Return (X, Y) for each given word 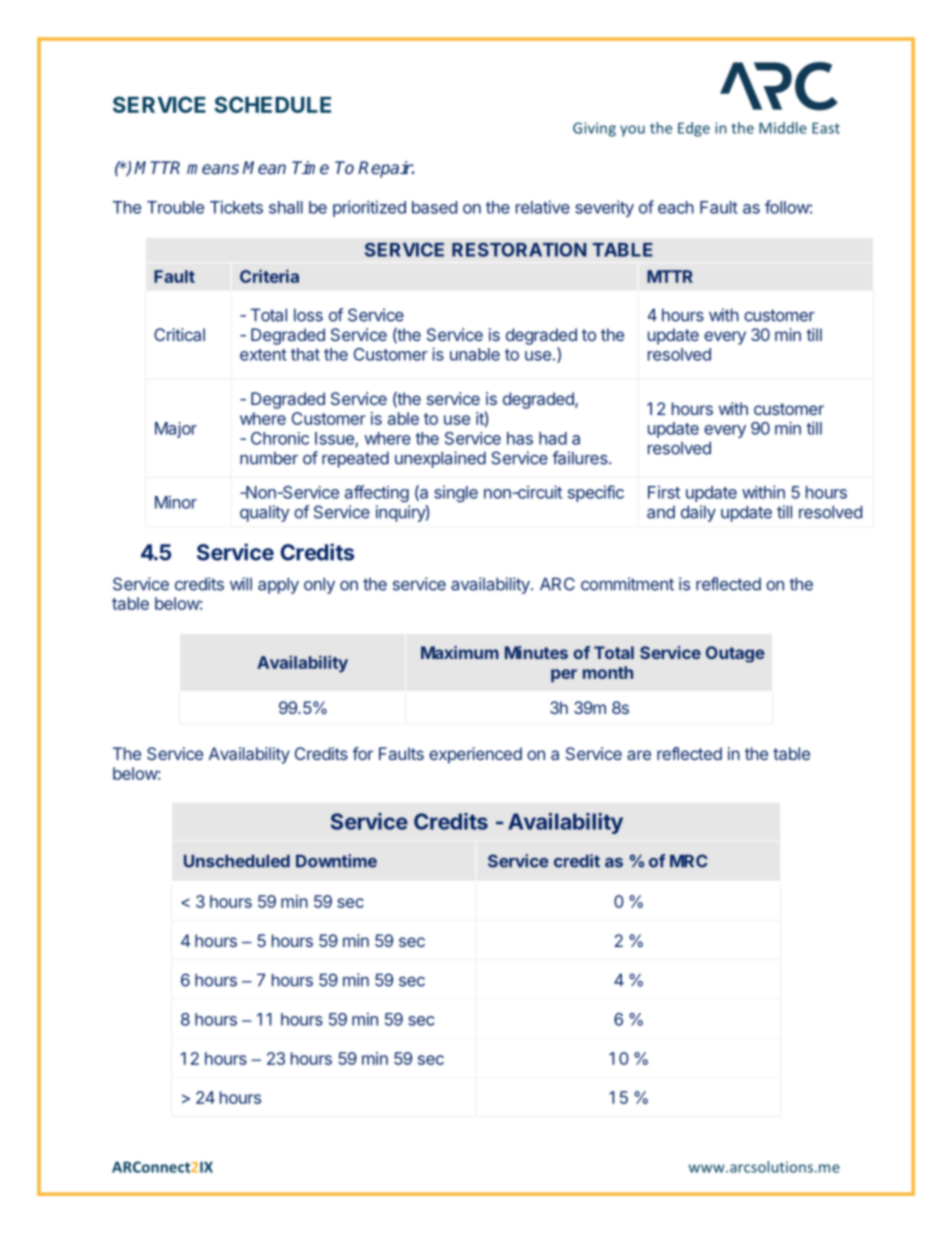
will (241, 584)
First (664, 492)
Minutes (536, 652)
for (362, 753)
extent (263, 355)
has (520, 438)
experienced (475, 755)
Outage (735, 654)
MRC (689, 861)
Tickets (236, 207)
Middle (783, 128)
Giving (594, 129)
